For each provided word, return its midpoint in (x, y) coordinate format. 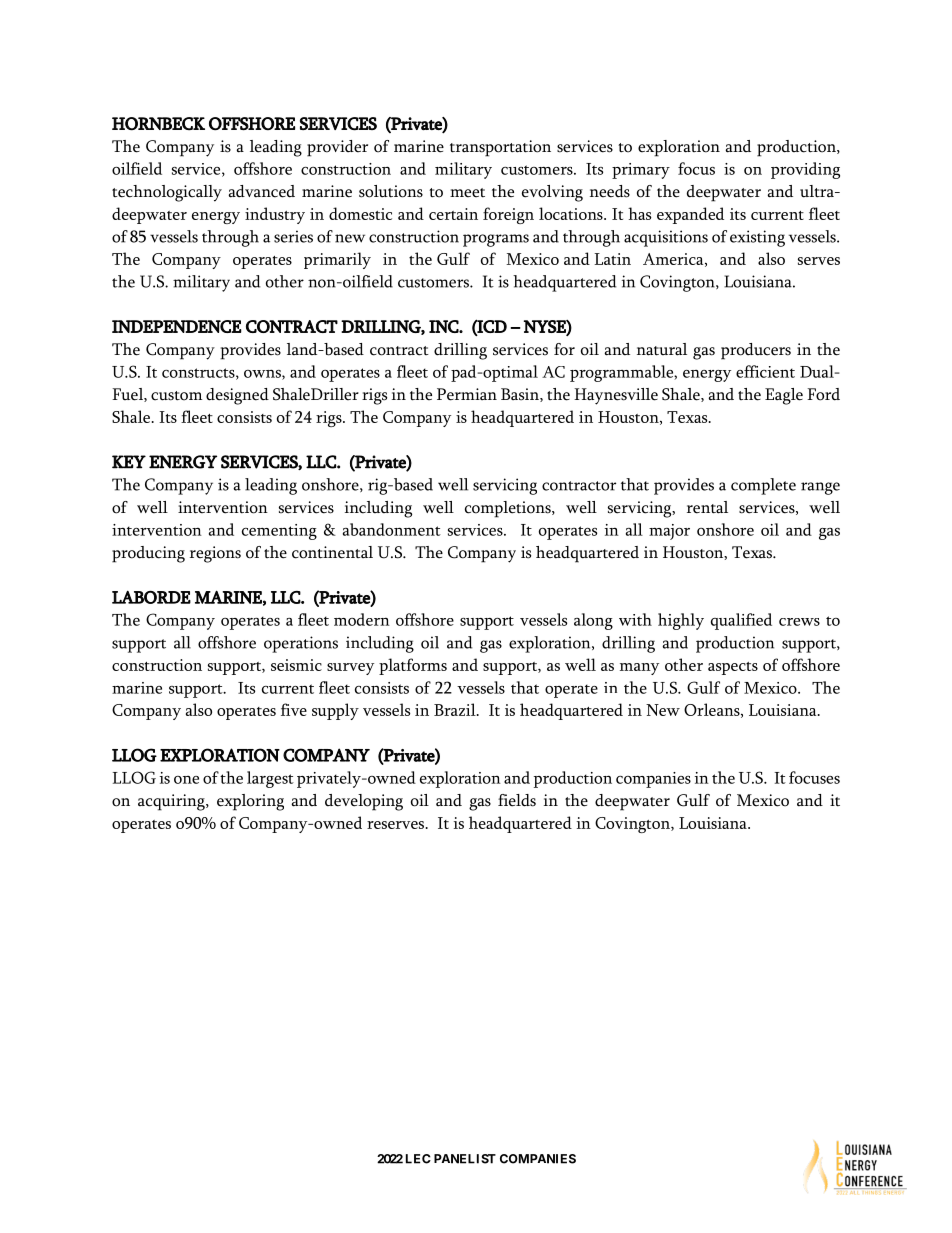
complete (763, 486)
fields (517, 800)
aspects (733, 668)
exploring (250, 802)
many (639, 669)
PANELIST (465, 1159)
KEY (129, 462)
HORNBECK (158, 124)
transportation (500, 148)
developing (364, 802)
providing (805, 170)
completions (509, 509)
